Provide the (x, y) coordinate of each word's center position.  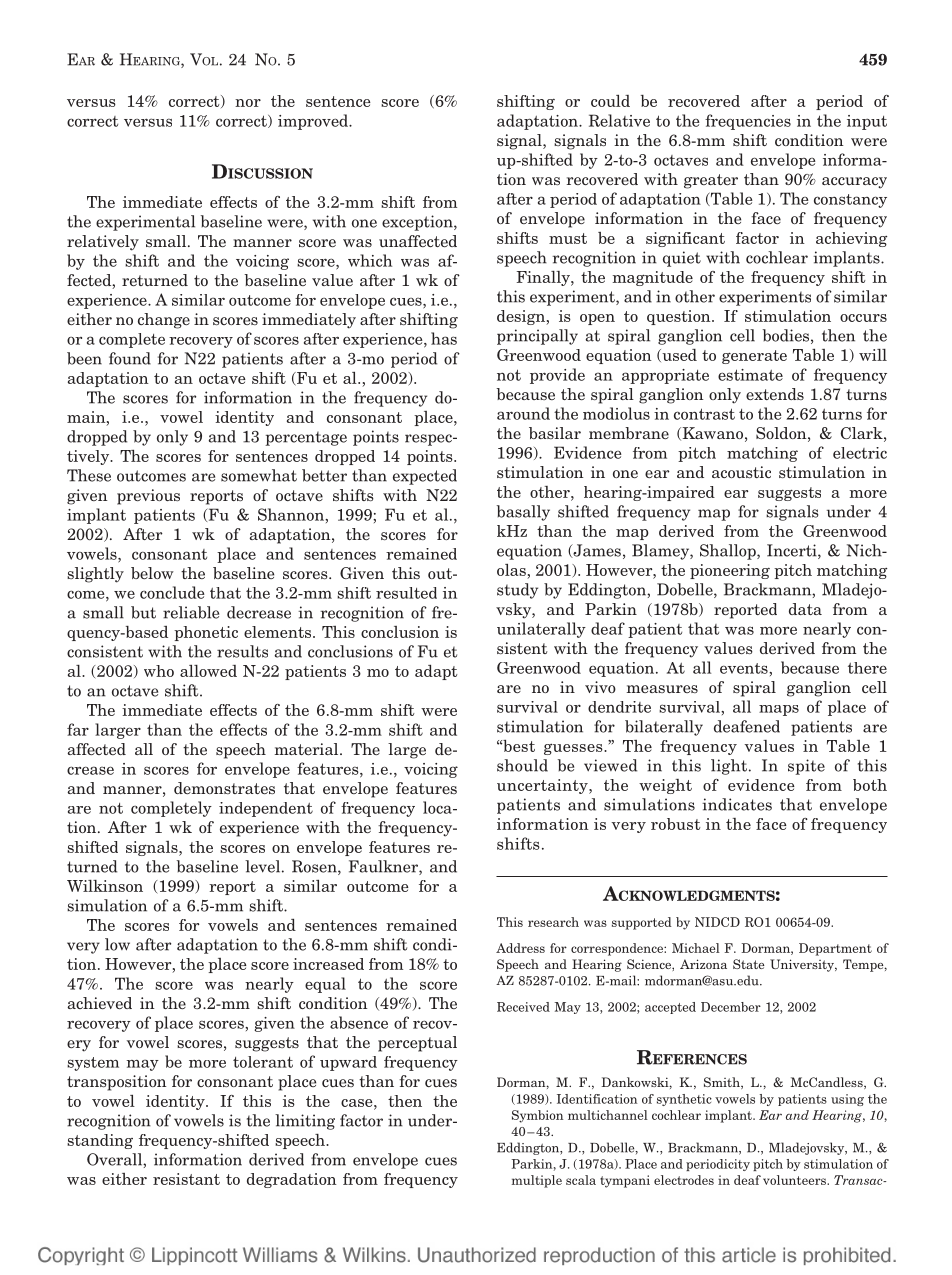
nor (248, 103)
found (130, 358)
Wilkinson (105, 886)
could (610, 101)
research (553, 922)
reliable (191, 612)
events (745, 668)
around (523, 413)
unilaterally (541, 630)
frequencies (748, 122)
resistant (186, 1179)
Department (835, 949)
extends (775, 394)
